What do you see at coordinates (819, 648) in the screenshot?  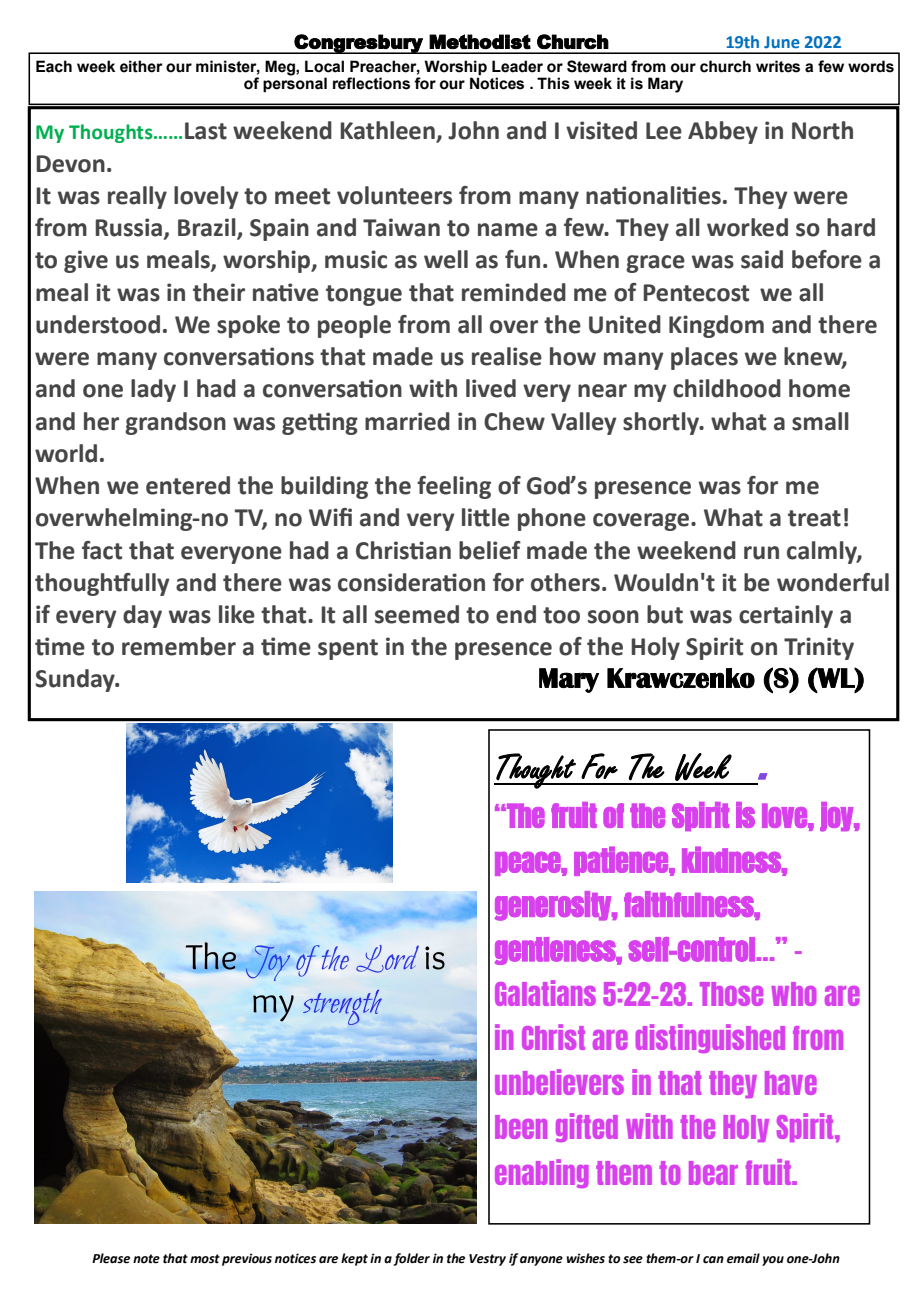 I see `Trinity` at bounding box center [819, 648].
